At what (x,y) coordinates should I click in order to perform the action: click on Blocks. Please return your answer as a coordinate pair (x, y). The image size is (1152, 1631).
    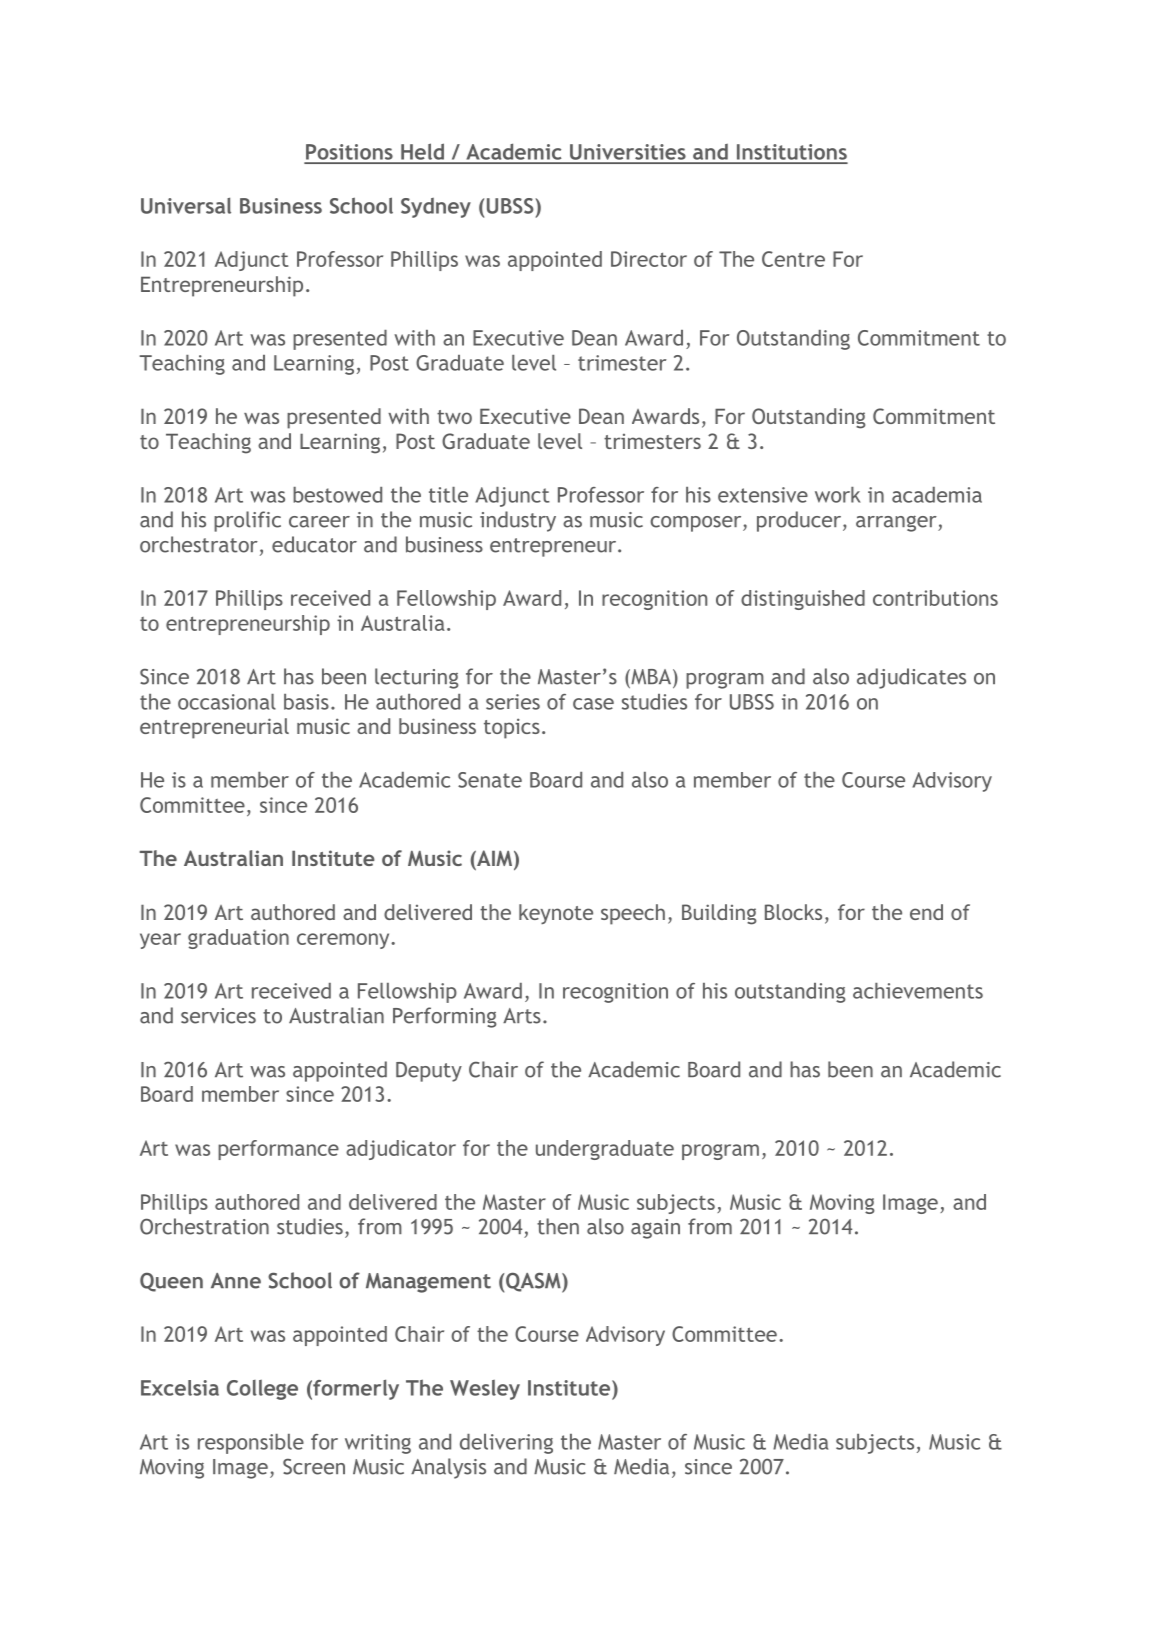
    Looking at the image, I should click on (793, 912).
